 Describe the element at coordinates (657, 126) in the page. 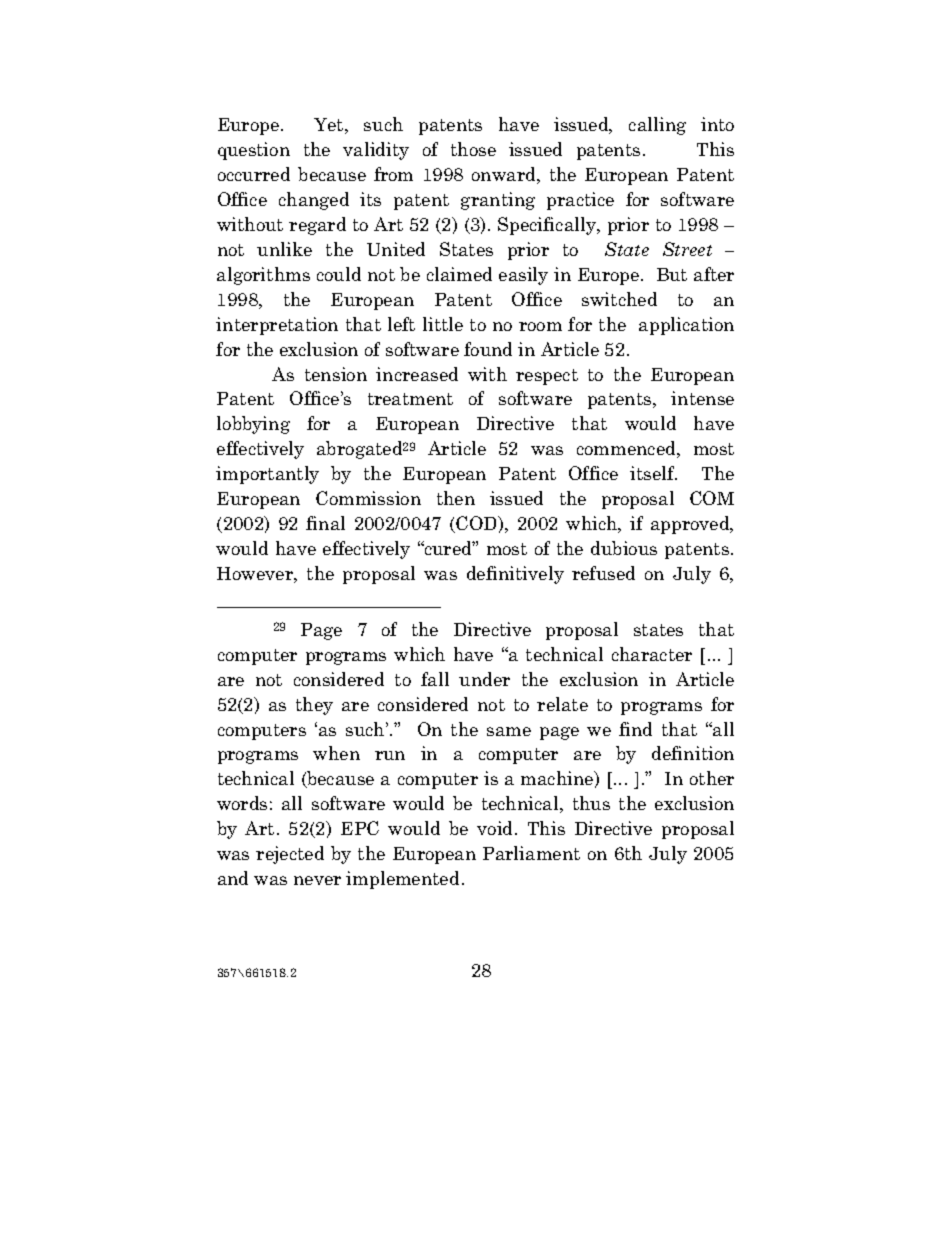

I see `calling` at that location.
